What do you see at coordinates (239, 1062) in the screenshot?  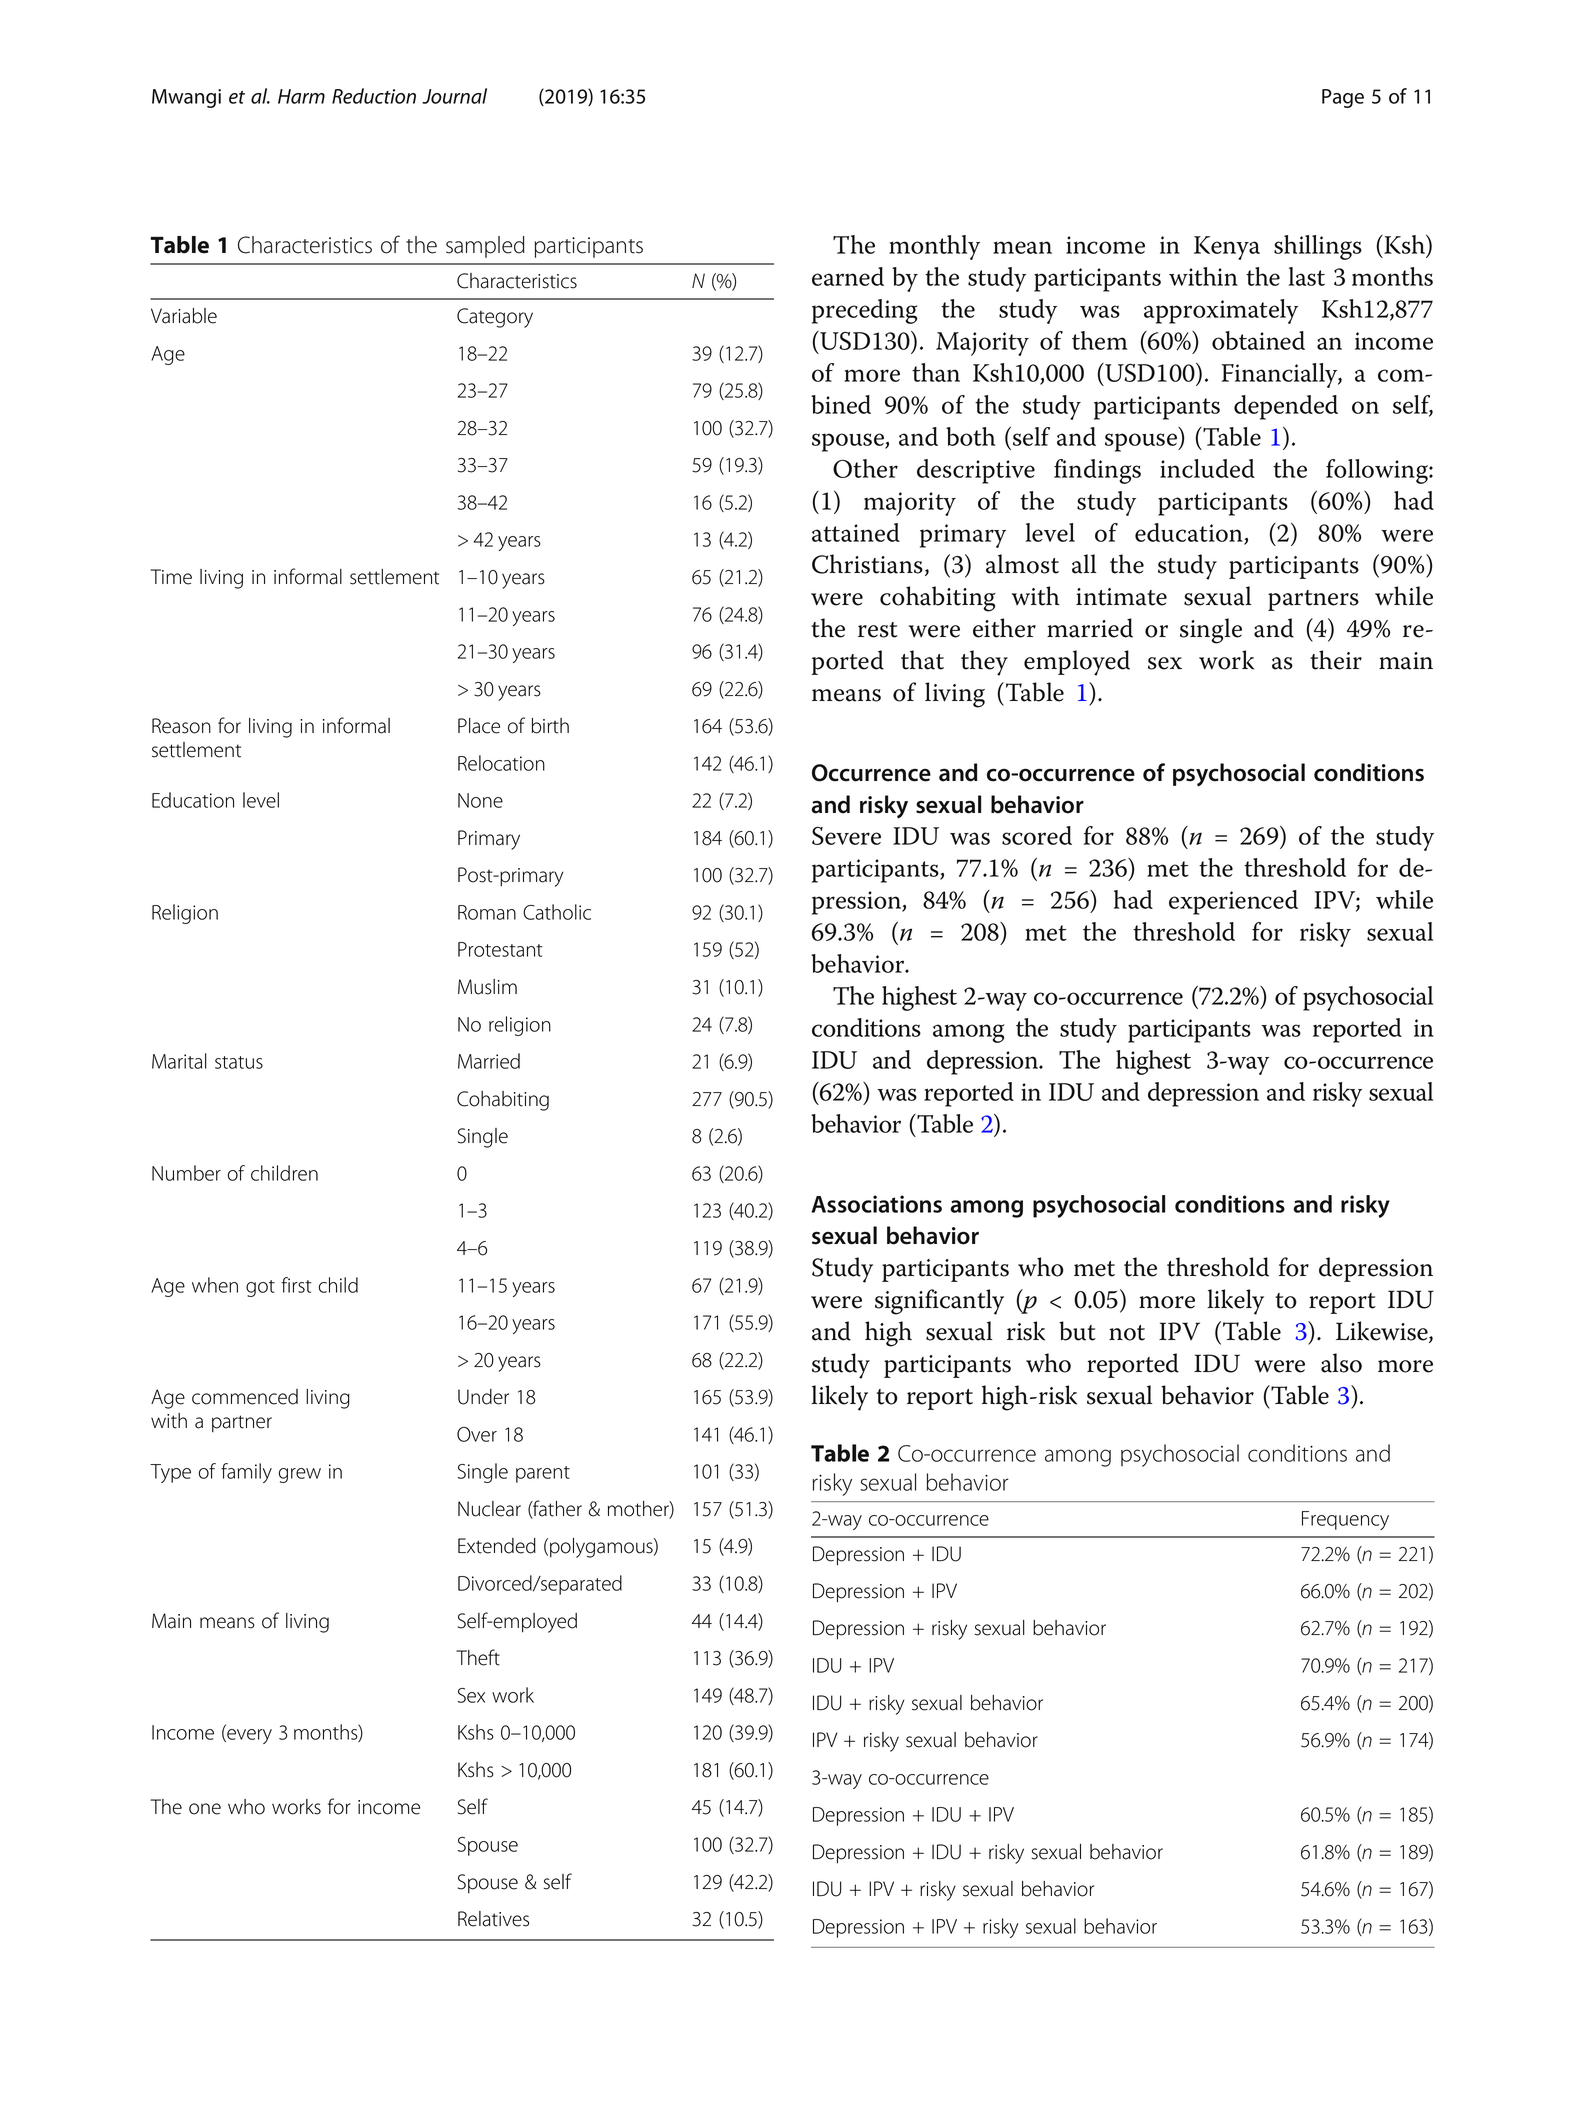 I see `status` at bounding box center [239, 1062].
